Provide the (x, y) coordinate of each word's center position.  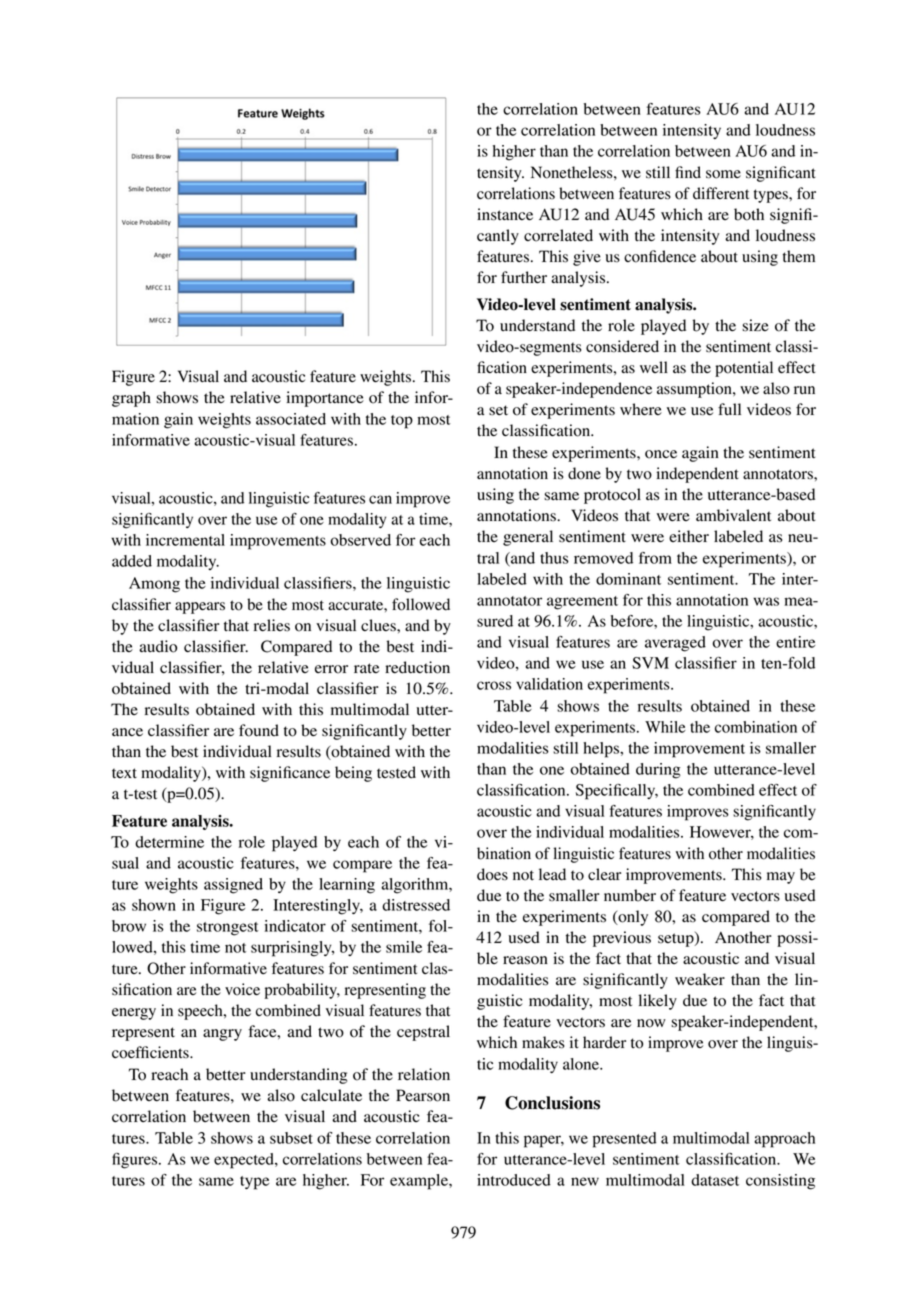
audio (158, 646)
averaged (675, 644)
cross (494, 685)
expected (245, 1161)
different (721, 193)
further (524, 277)
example (420, 1182)
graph (131, 399)
